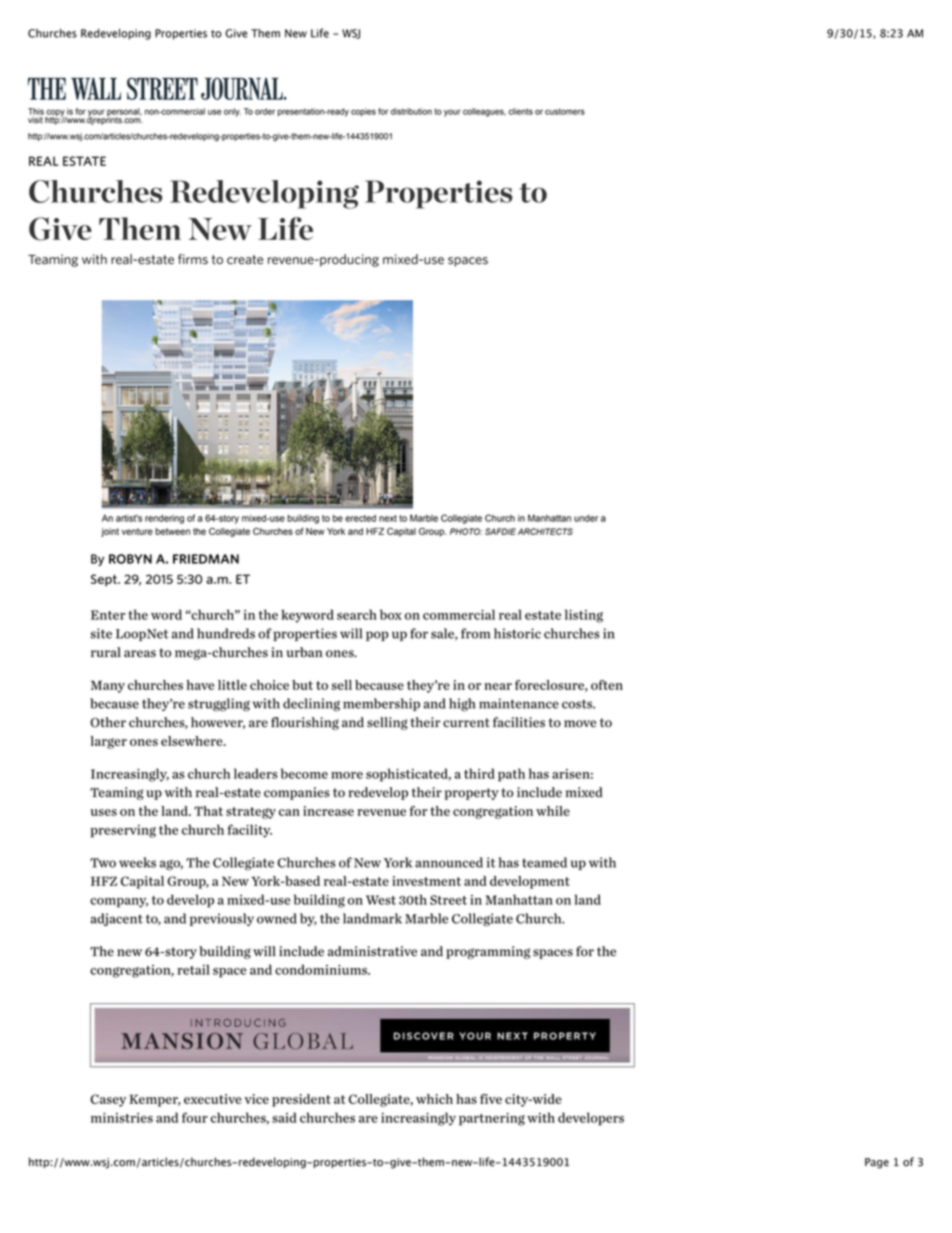 The image size is (952, 1233). Describe the element at coordinates (472, 794) in the image. I see `property` at that location.
